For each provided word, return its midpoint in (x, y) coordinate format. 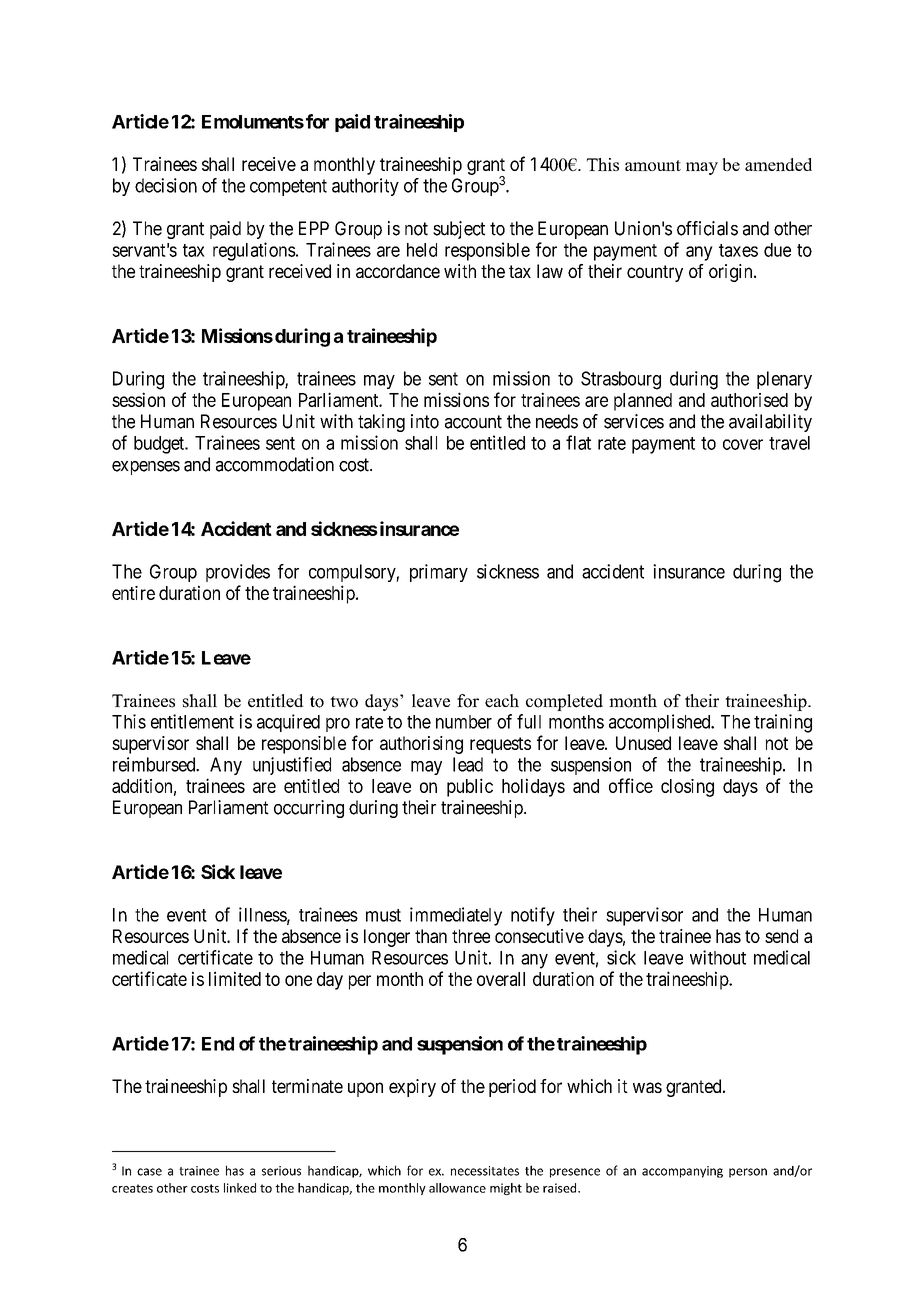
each (502, 701)
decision (166, 185)
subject (459, 230)
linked (240, 1188)
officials (707, 228)
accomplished (661, 723)
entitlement (192, 721)
